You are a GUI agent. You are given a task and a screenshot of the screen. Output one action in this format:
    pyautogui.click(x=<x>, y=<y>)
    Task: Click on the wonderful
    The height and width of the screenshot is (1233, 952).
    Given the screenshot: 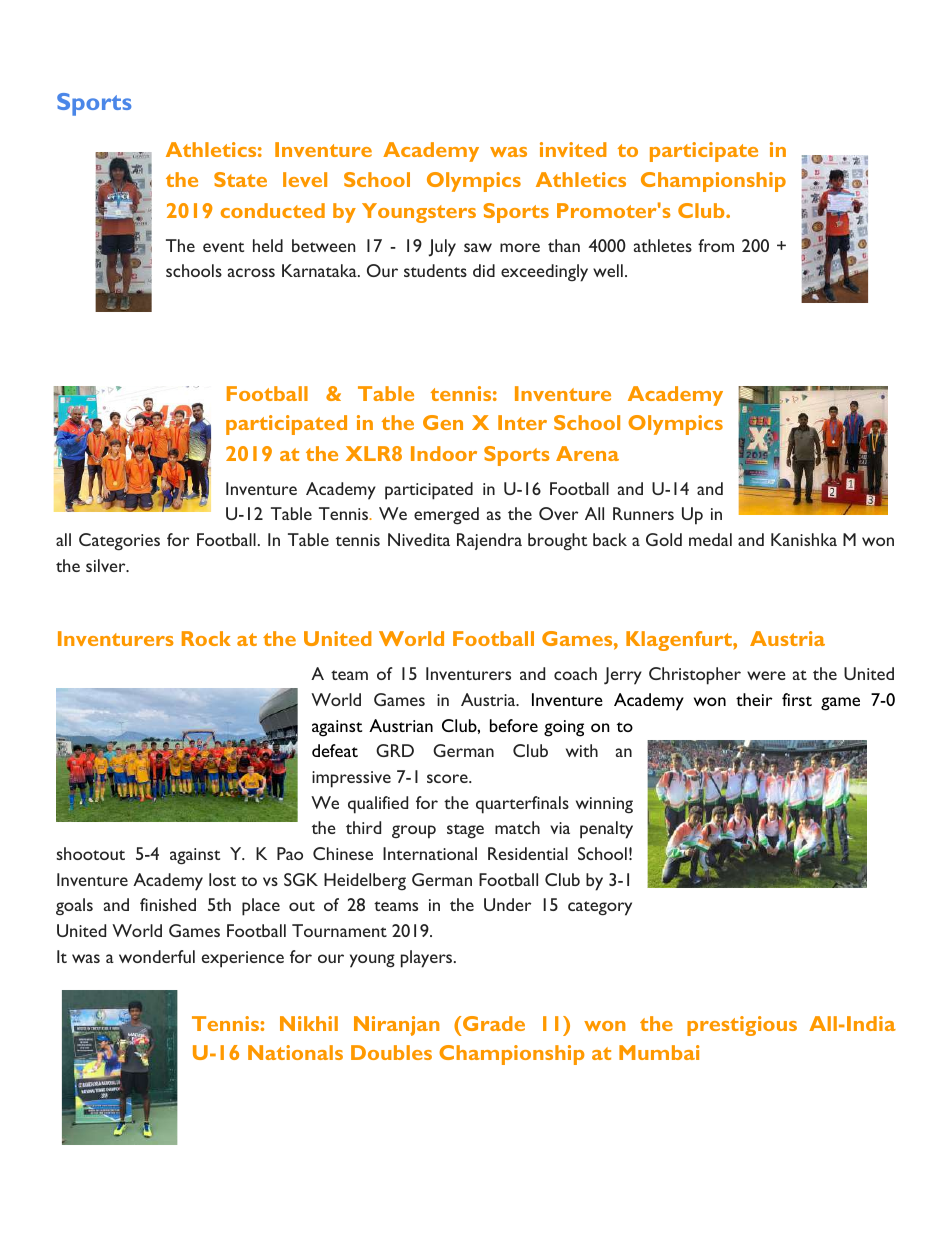 What is the action you would take?
    pyautogui.click(x=157, y=956)
